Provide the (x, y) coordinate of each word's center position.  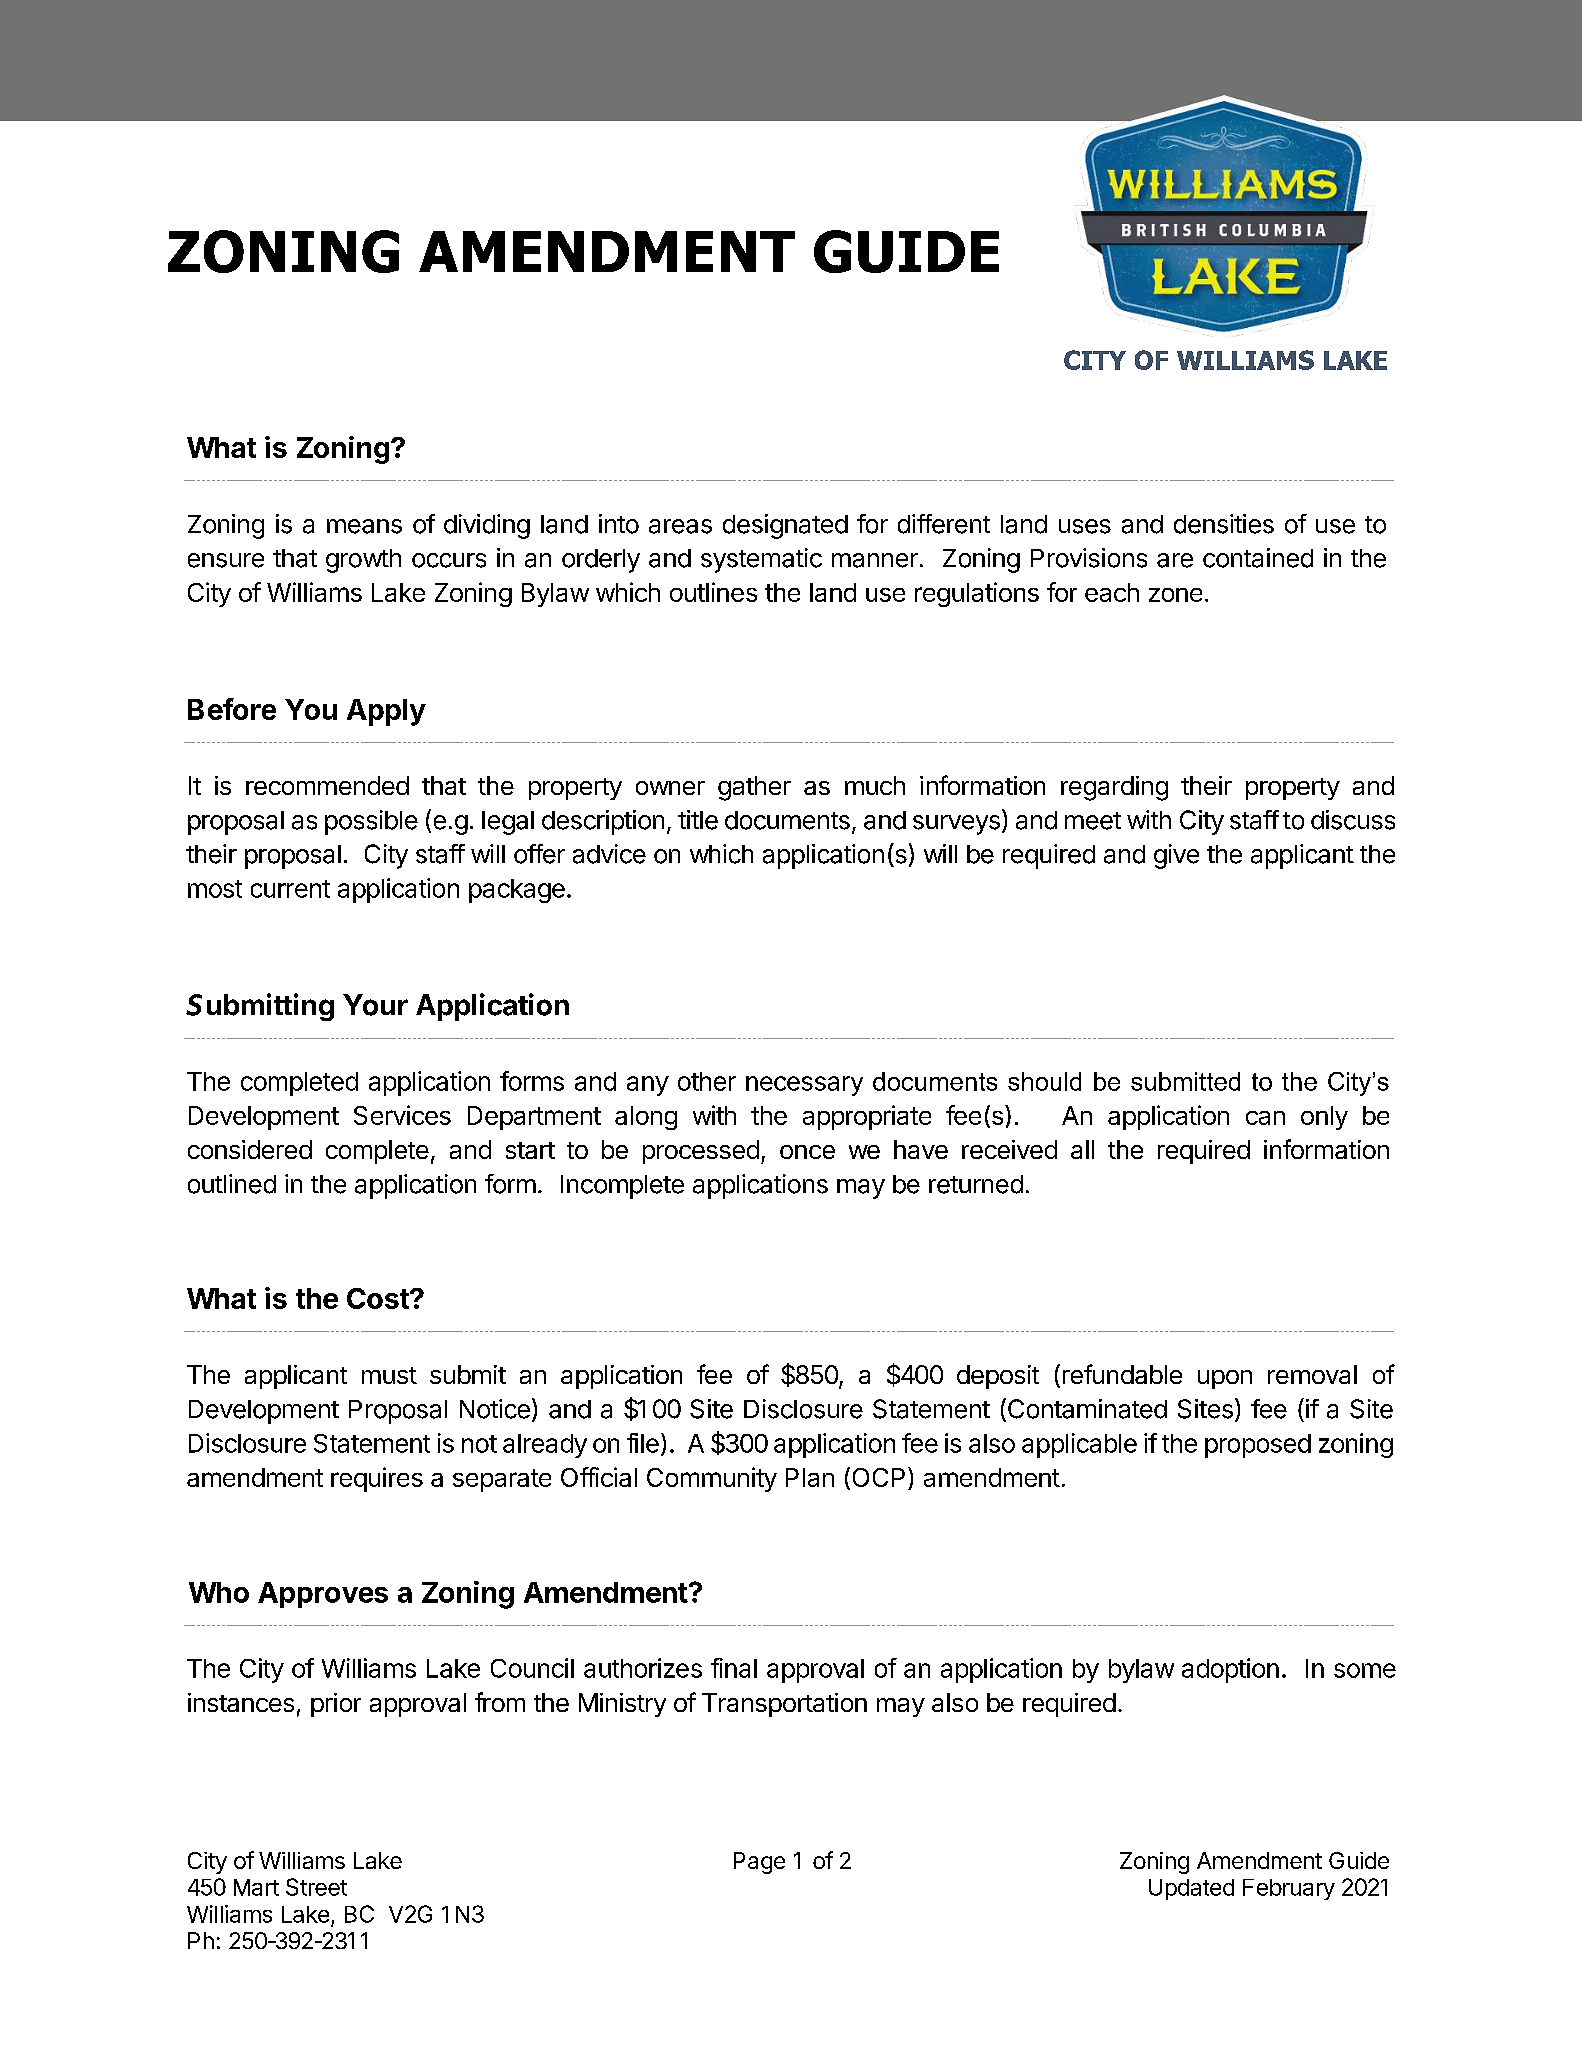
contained (1258, 558)
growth (363, 561)
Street (316, 1887)
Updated (1191, 1889)
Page (759, 1863)
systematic (761, 560)
